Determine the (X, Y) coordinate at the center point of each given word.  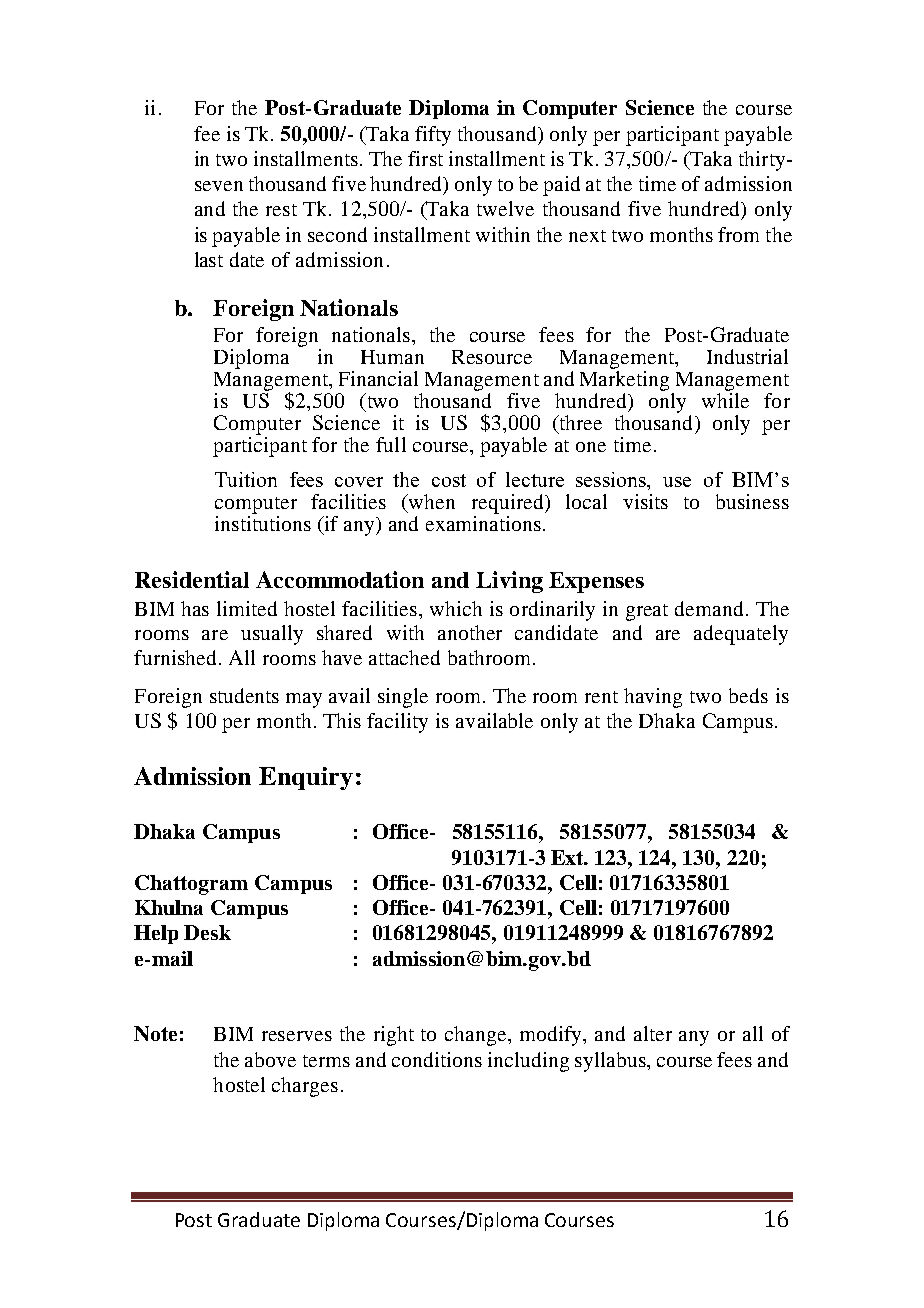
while (725, 400)
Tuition (246, 479)
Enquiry (306, 778)
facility (397, 723)
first (425, 158)
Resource (492, 357)
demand (711, 608)
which (456, 608)
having (653, 698)
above (270, 1059)
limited (247, 608)
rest (281, 210)
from (738, 234)
